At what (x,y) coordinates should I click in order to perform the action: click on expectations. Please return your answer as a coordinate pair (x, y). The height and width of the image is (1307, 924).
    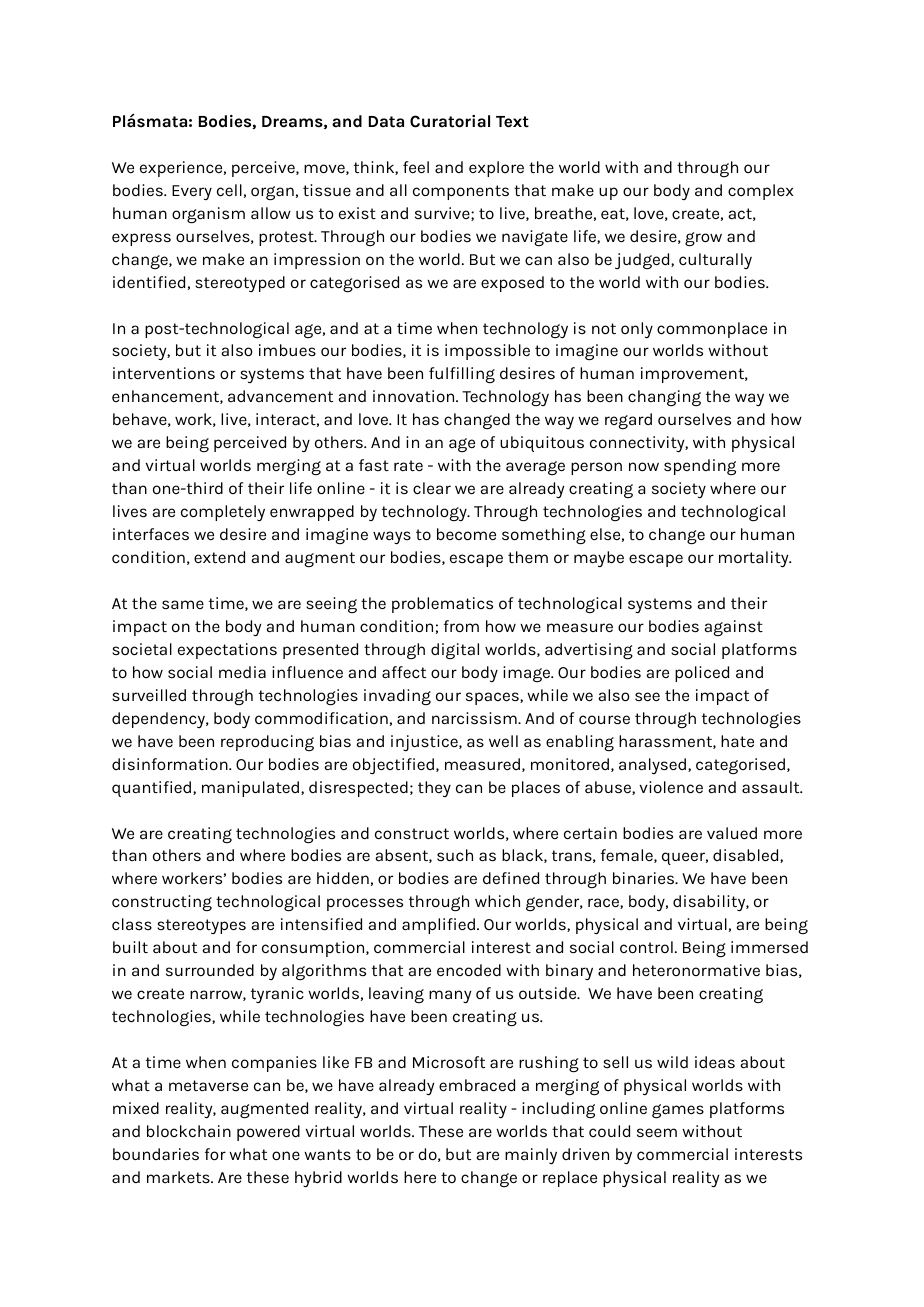
    Looking at the image, I should click on (227, 651).
